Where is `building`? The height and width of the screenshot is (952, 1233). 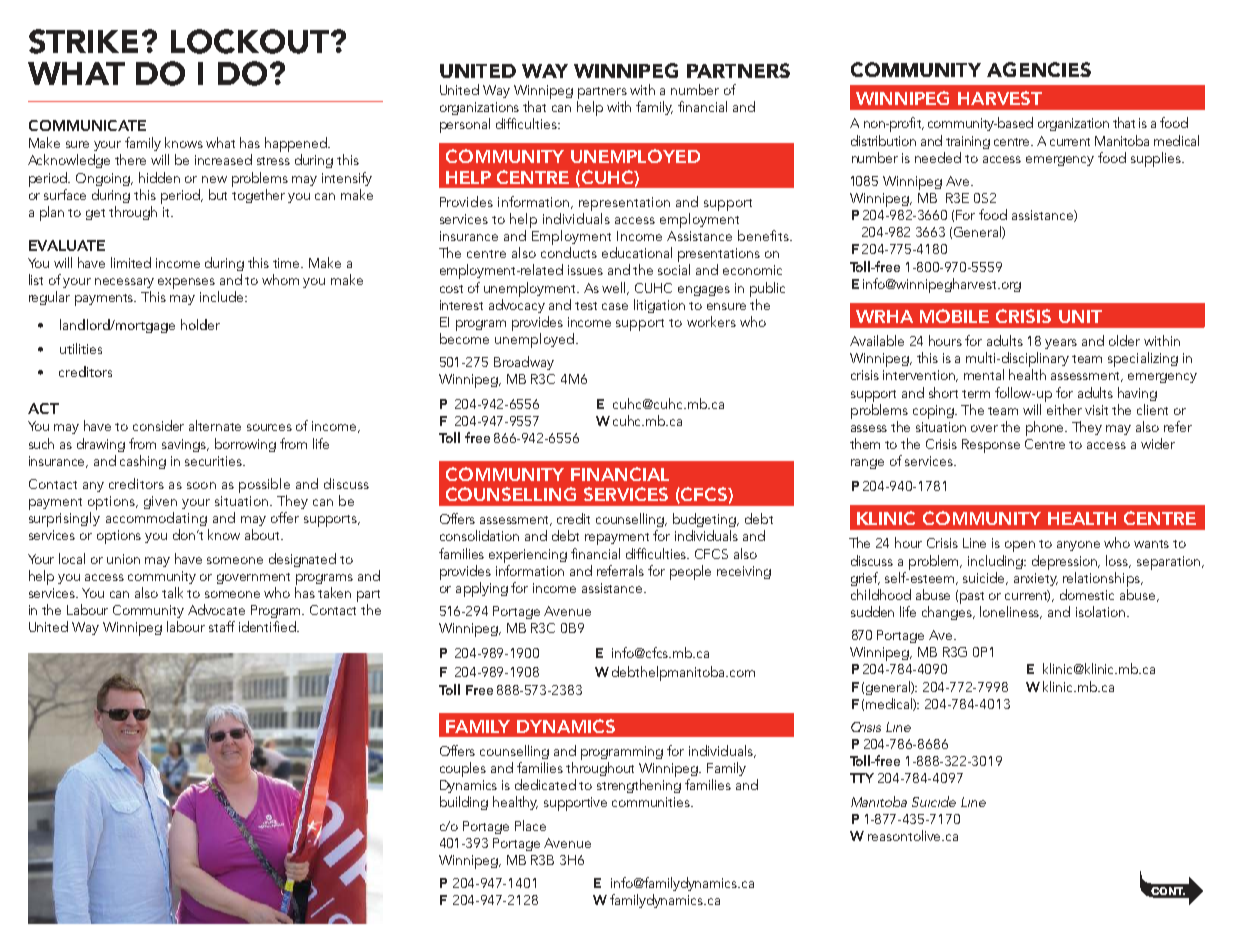
building is located at coordinates (464, 803).
